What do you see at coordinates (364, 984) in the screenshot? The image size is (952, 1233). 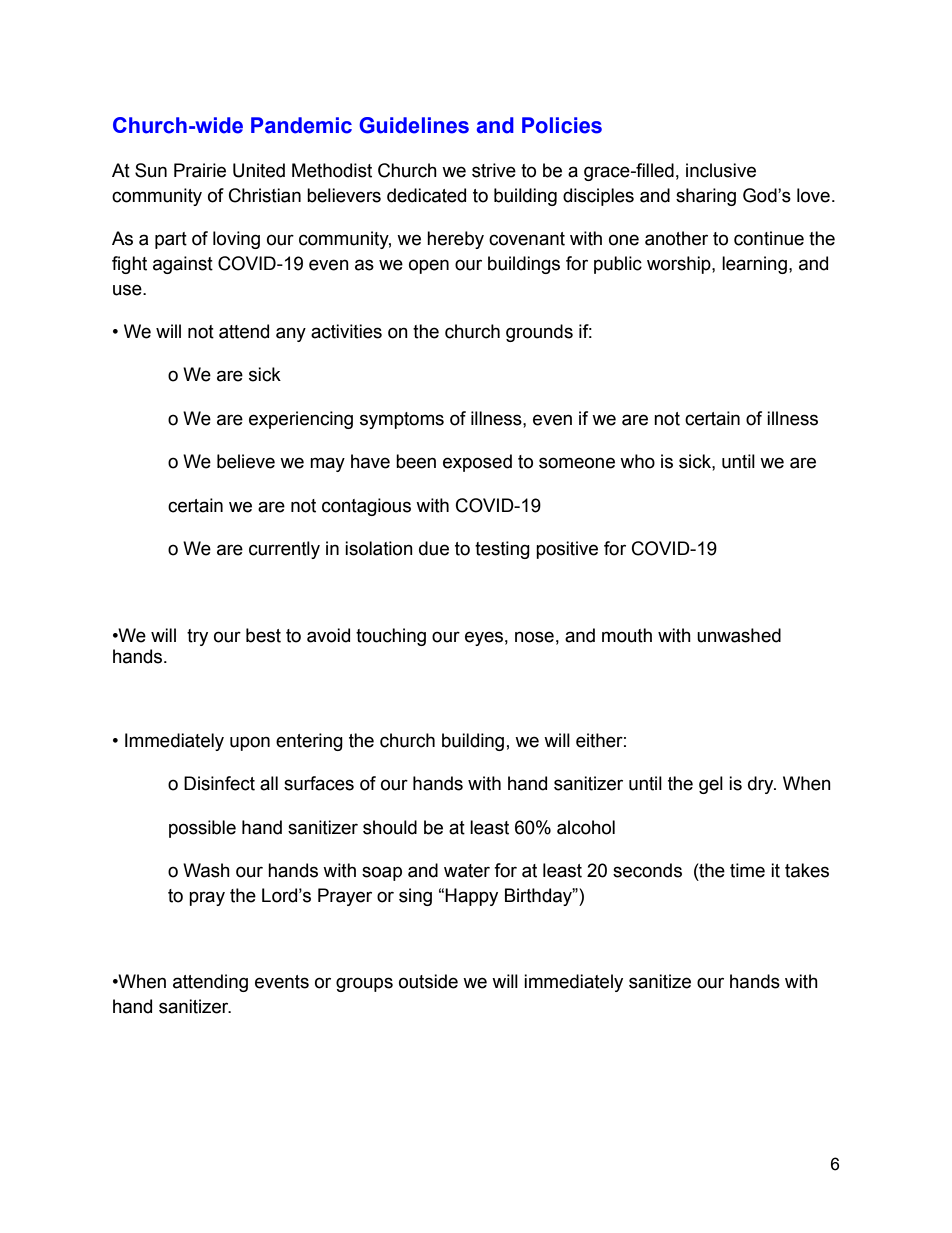 I see `groups` at bounding box center [364, 984].
